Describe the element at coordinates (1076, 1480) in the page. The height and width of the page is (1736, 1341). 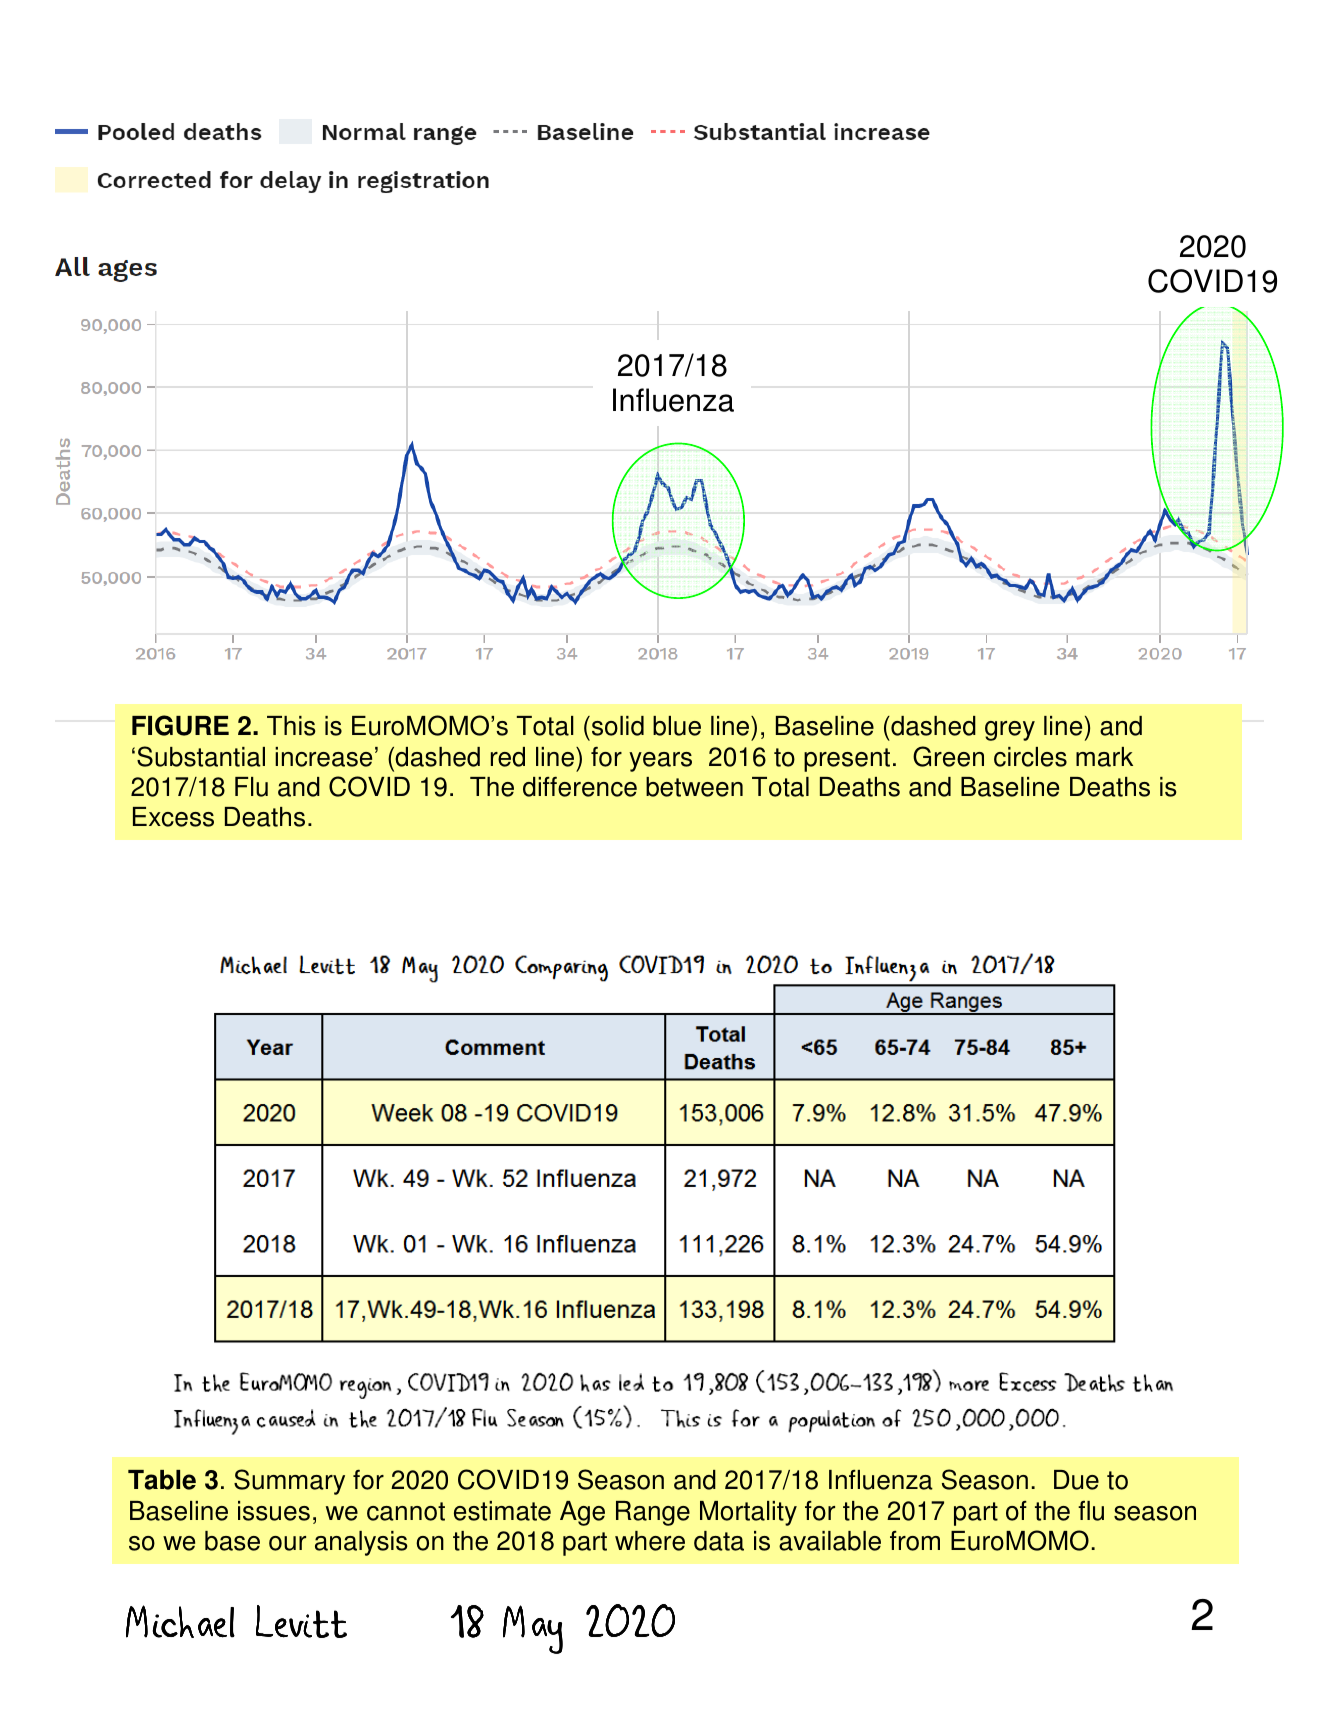
I see `Due` at that location.
